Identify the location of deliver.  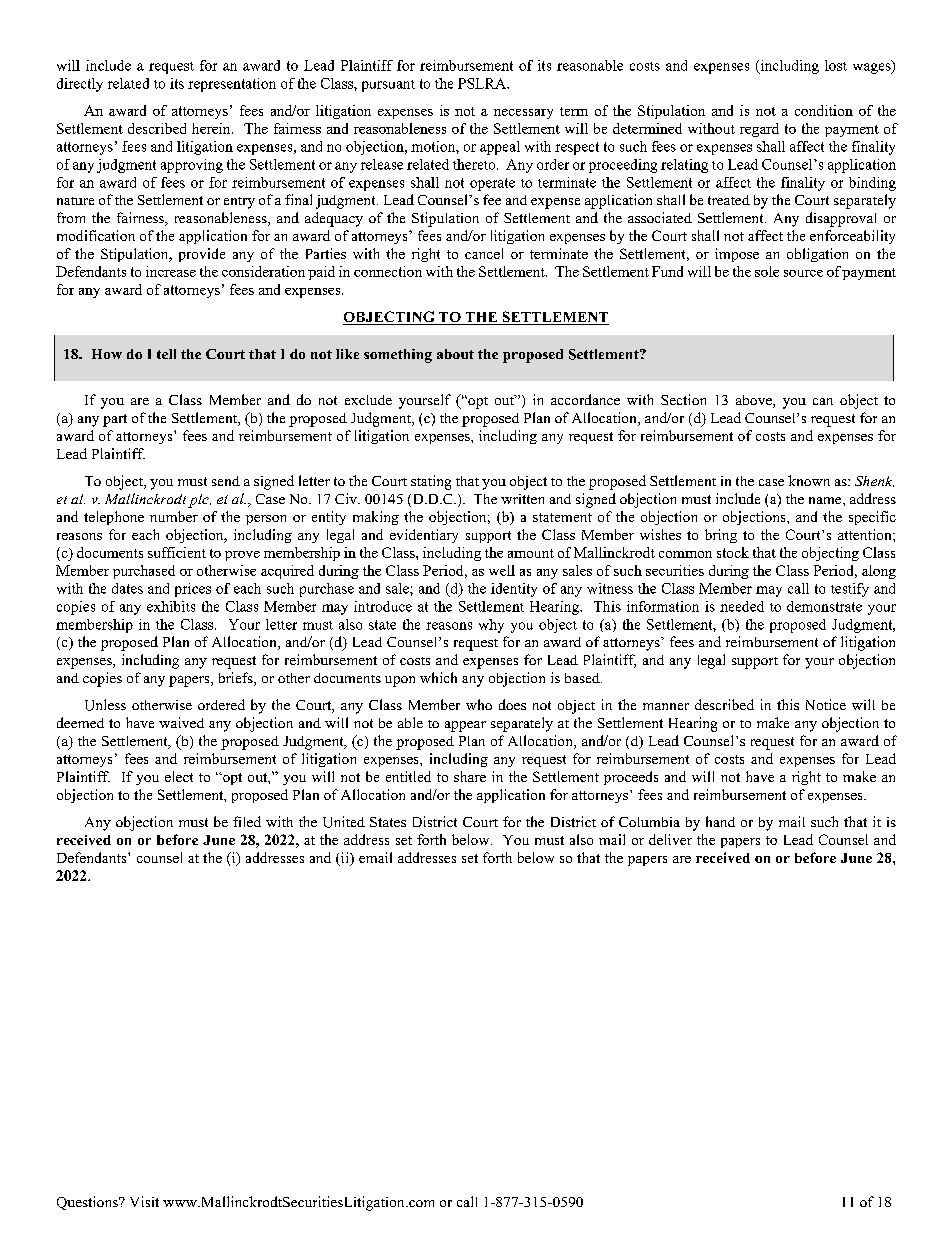
(670, 839).
